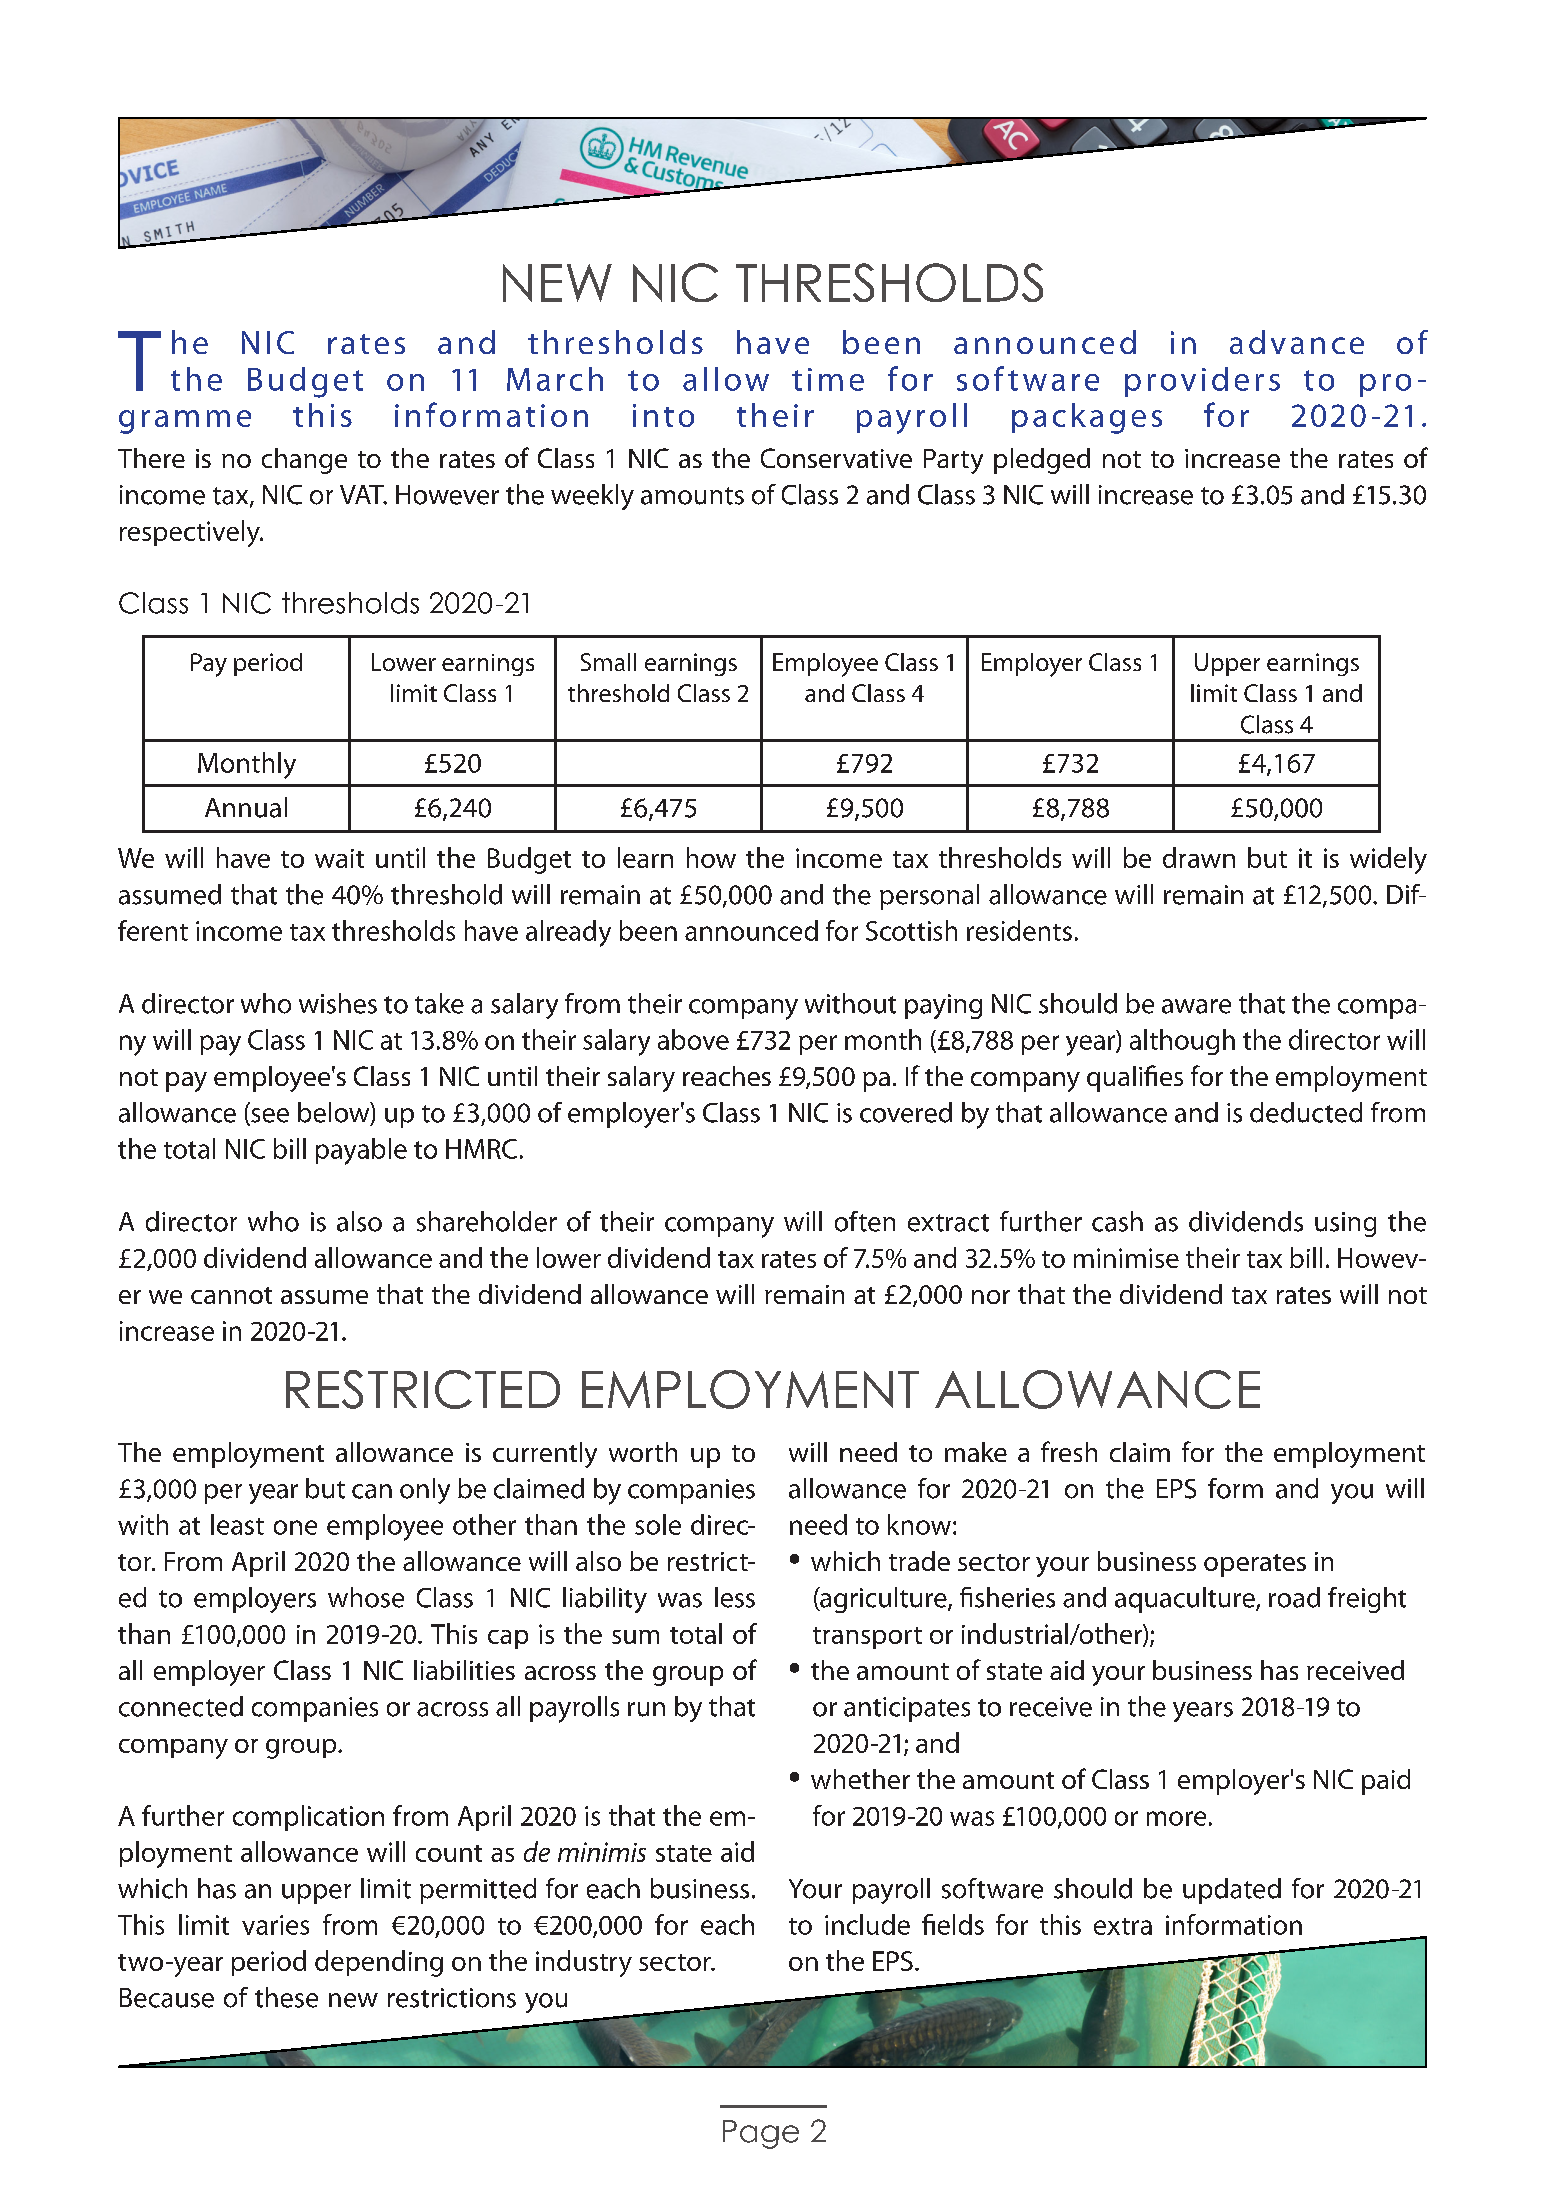 The height and width of the screenshot is (2186, 1545). Describe the element at coordinates (865, 1221) in the screenshot. I see `often` at that location.
